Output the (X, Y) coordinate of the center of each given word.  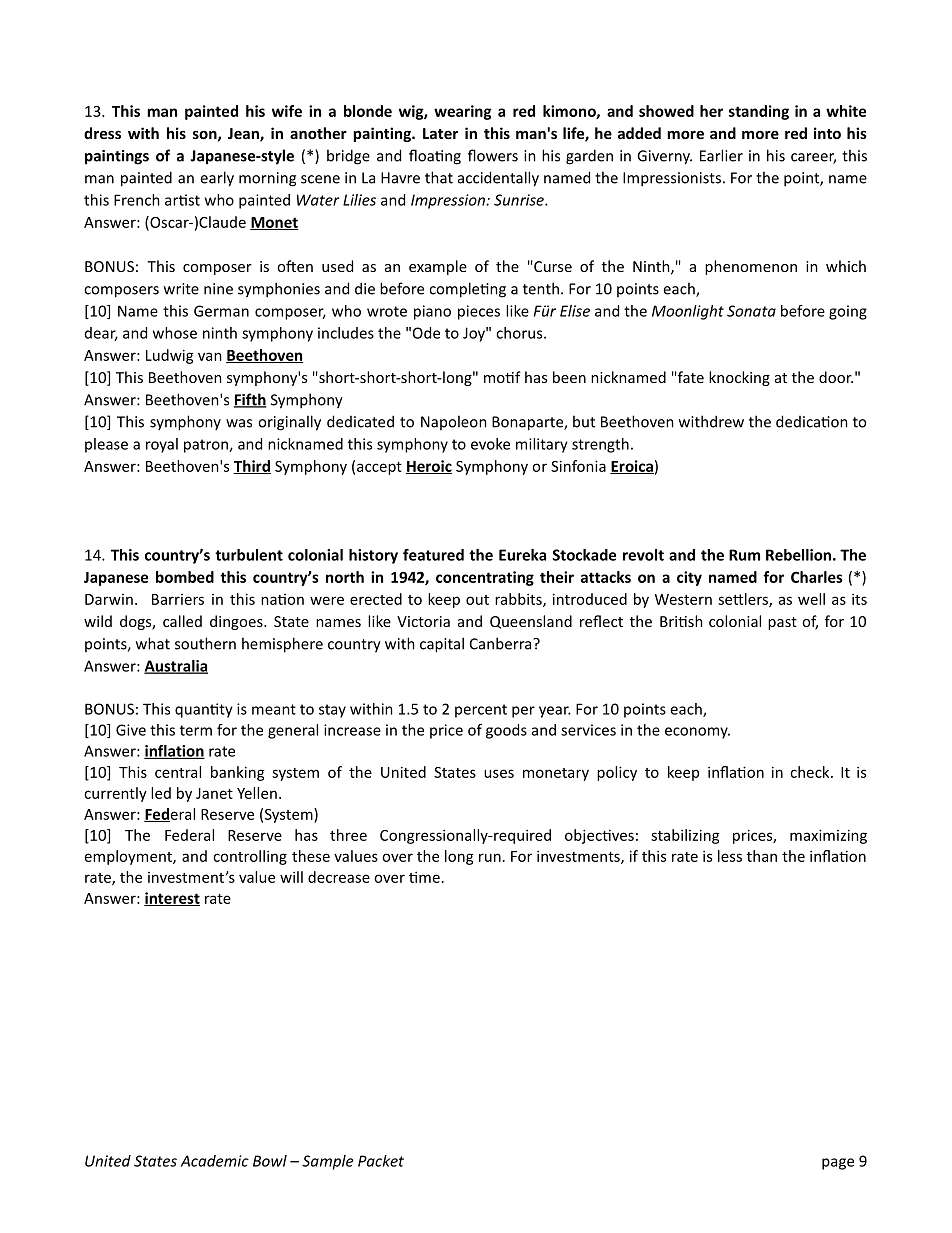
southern (205, 643)
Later (440, 133)
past (782, 623)
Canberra (502, 643)
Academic (214, 1161)
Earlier (721, 155)
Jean (244, 135)
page (838, 1164)
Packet (381, 1161)
